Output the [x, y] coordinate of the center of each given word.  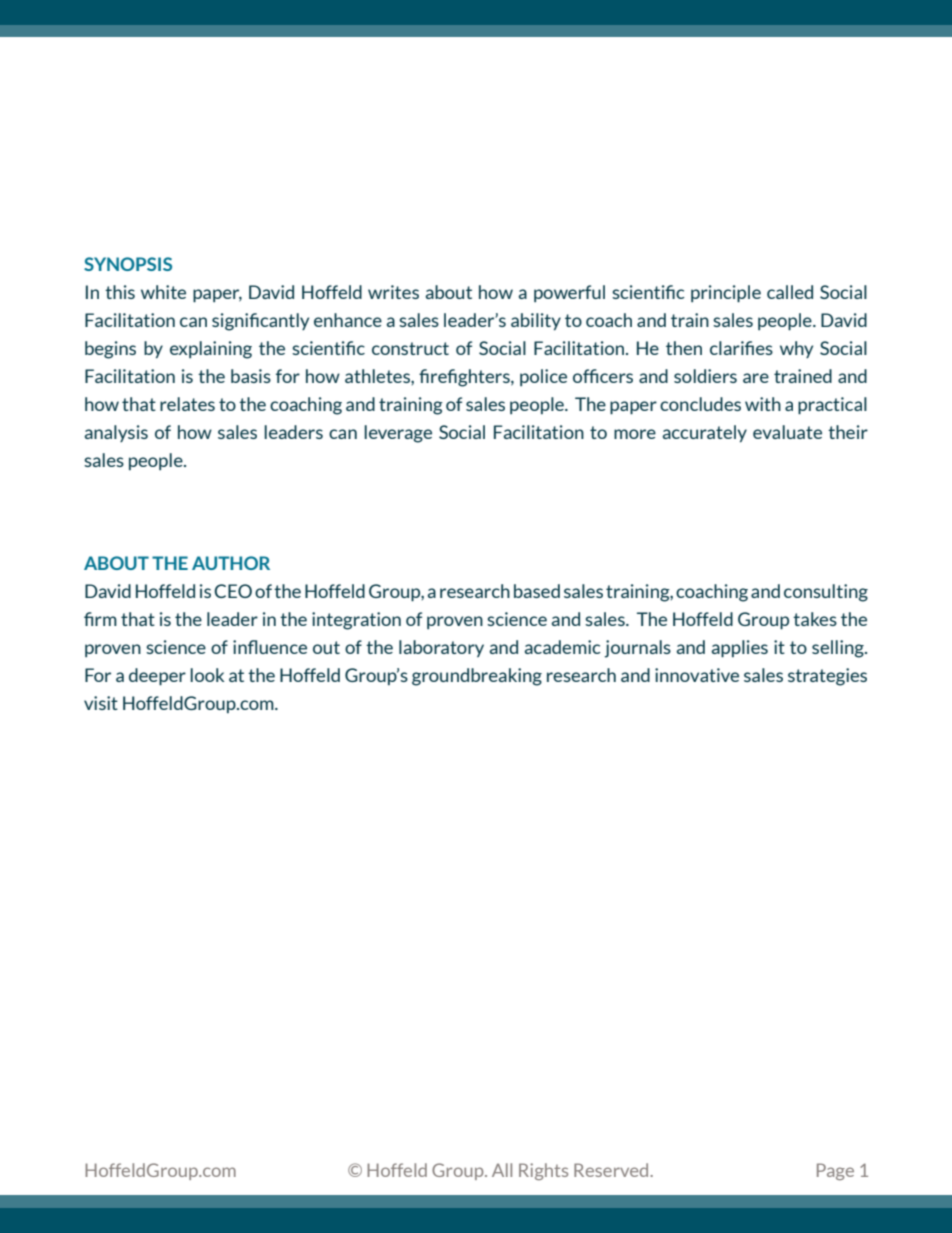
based [537, 591]
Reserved [612, 1170]
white [163, 292]
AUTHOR [231, 563]
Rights [543, 1171]
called [790, 292]
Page [835, 1171]
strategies [827, 677]
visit [101, 703]
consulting [826, 593]
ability [536, 321]
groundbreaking [477, 677]
